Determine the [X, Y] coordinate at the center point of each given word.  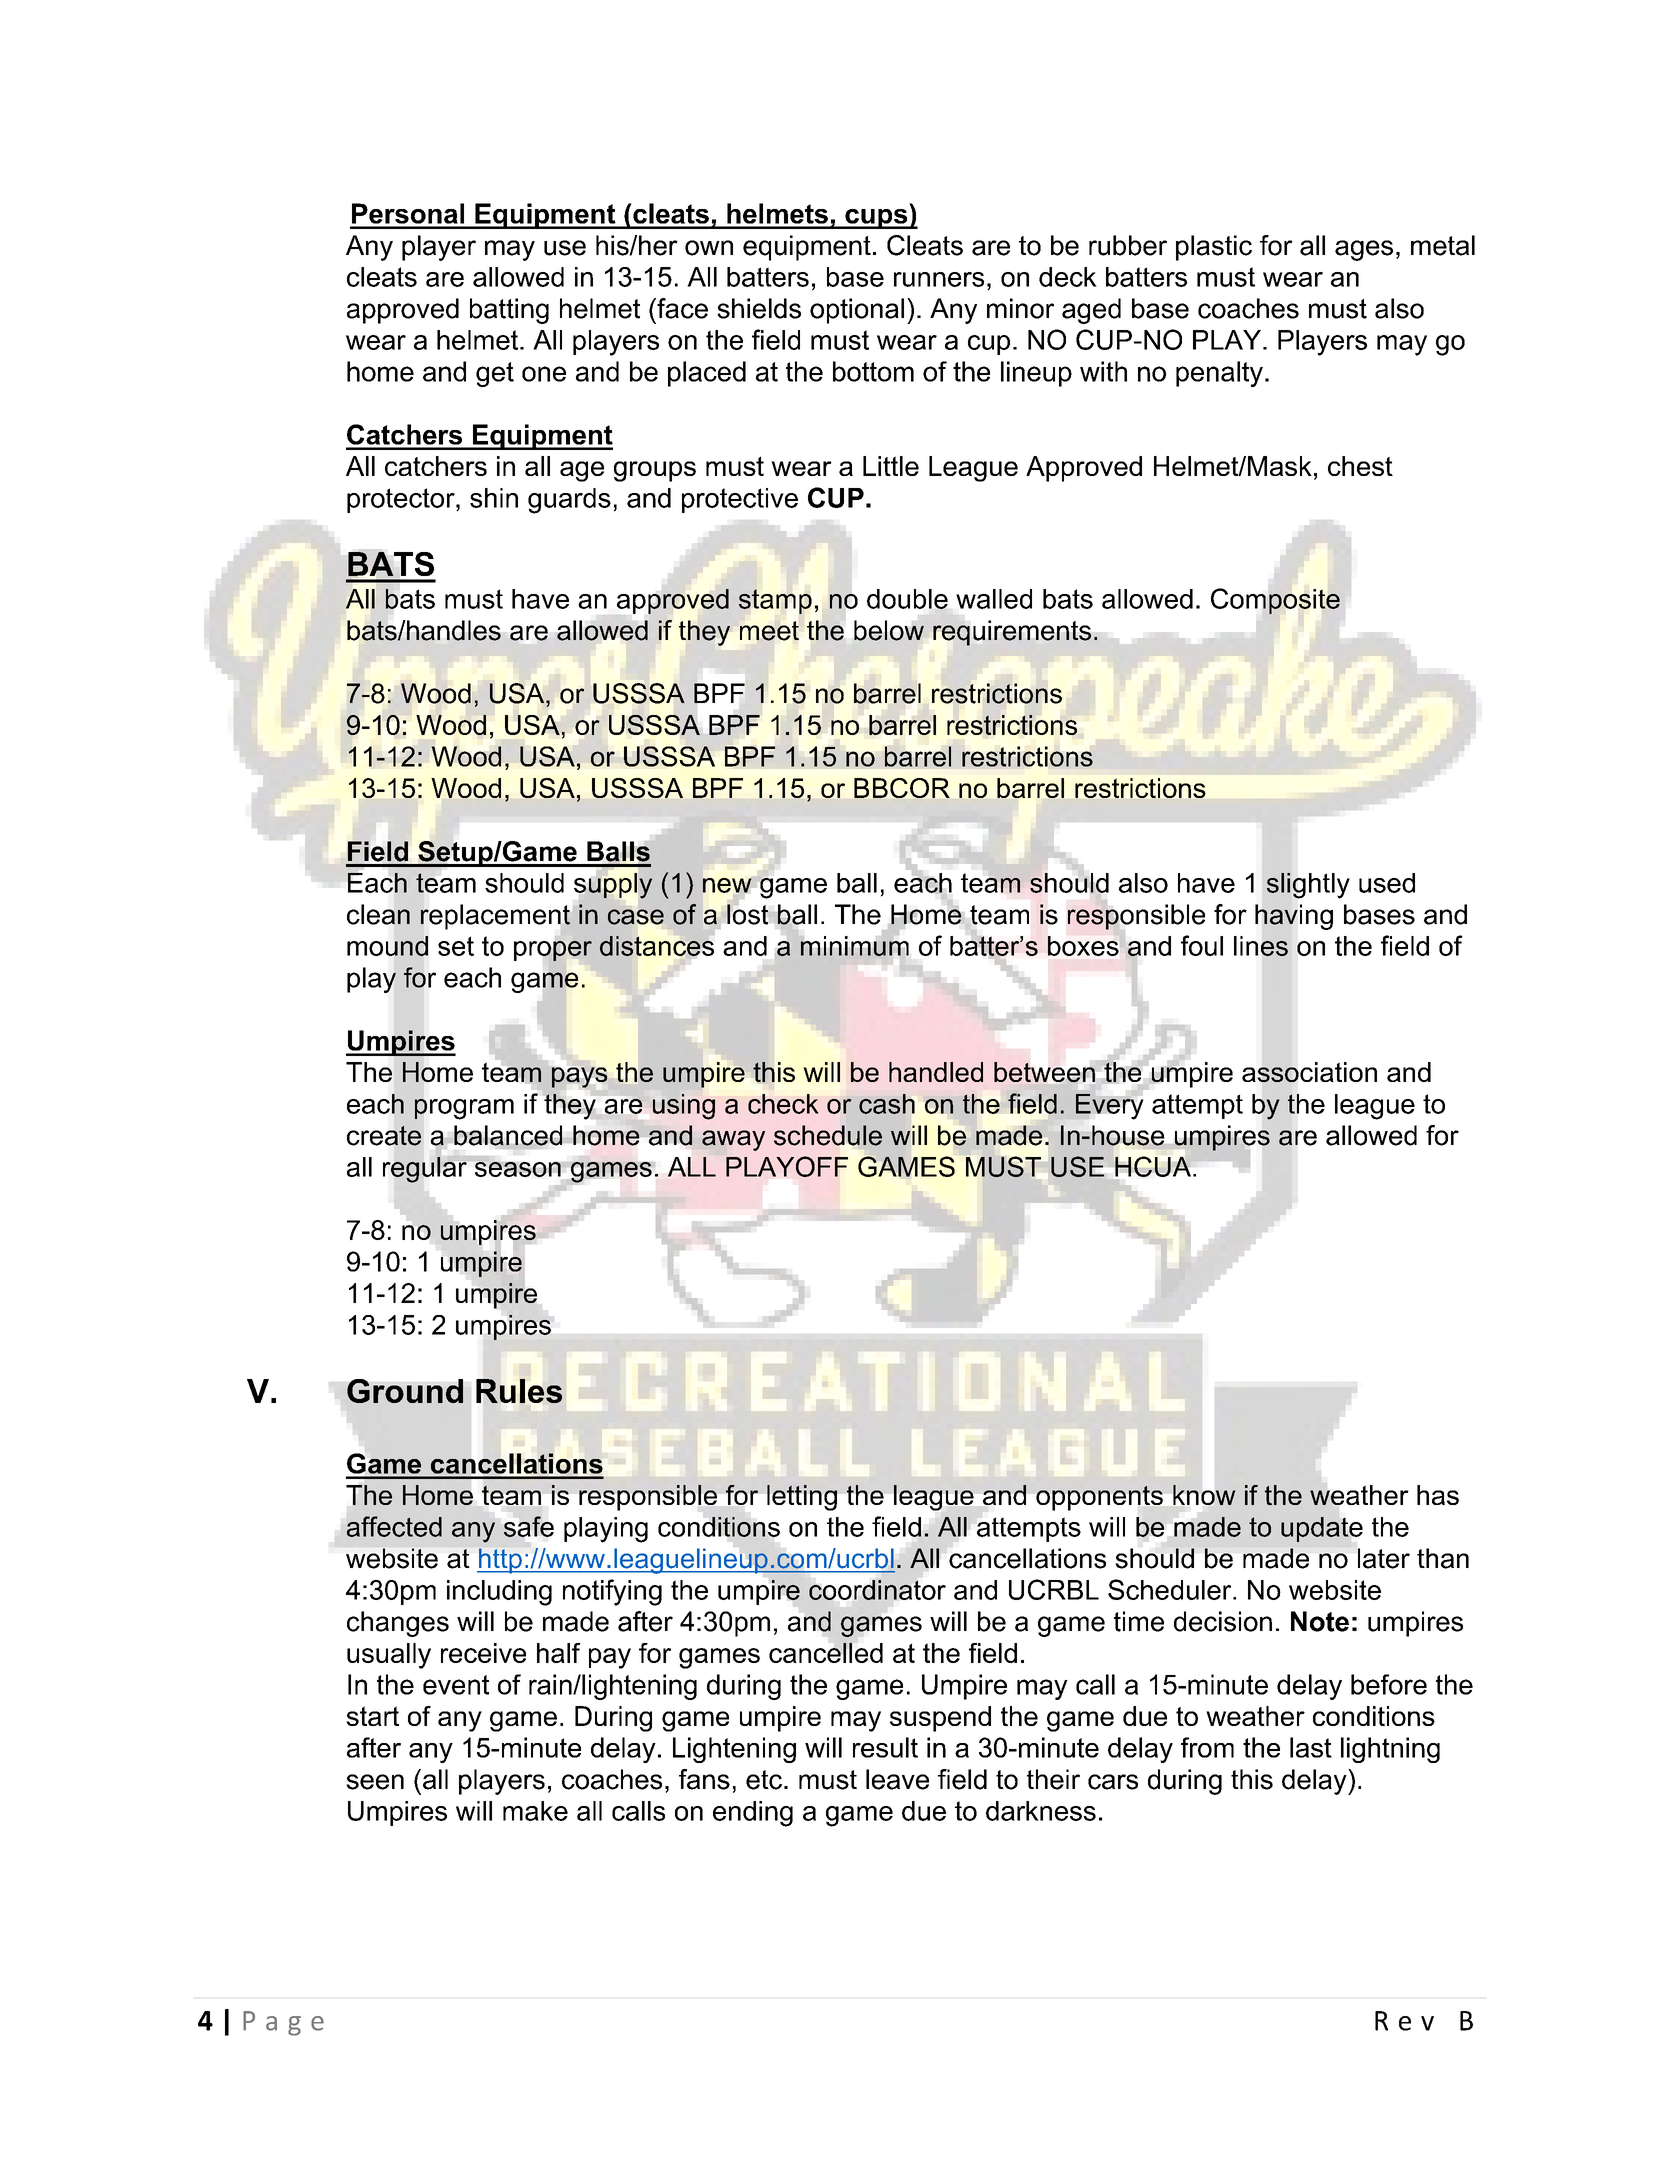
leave [897, 1779]
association [1309, 1072]
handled [936, 1072]
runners [939, 279]
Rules [519, 1391]
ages [1364, 250]
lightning [1390, 1750]
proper [553, 951]
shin [494, 498]
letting [802, 1498]
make [535, 1811]
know [1204, 1495]
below [889, 630]
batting [509, 311]
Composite [1275, 601]
